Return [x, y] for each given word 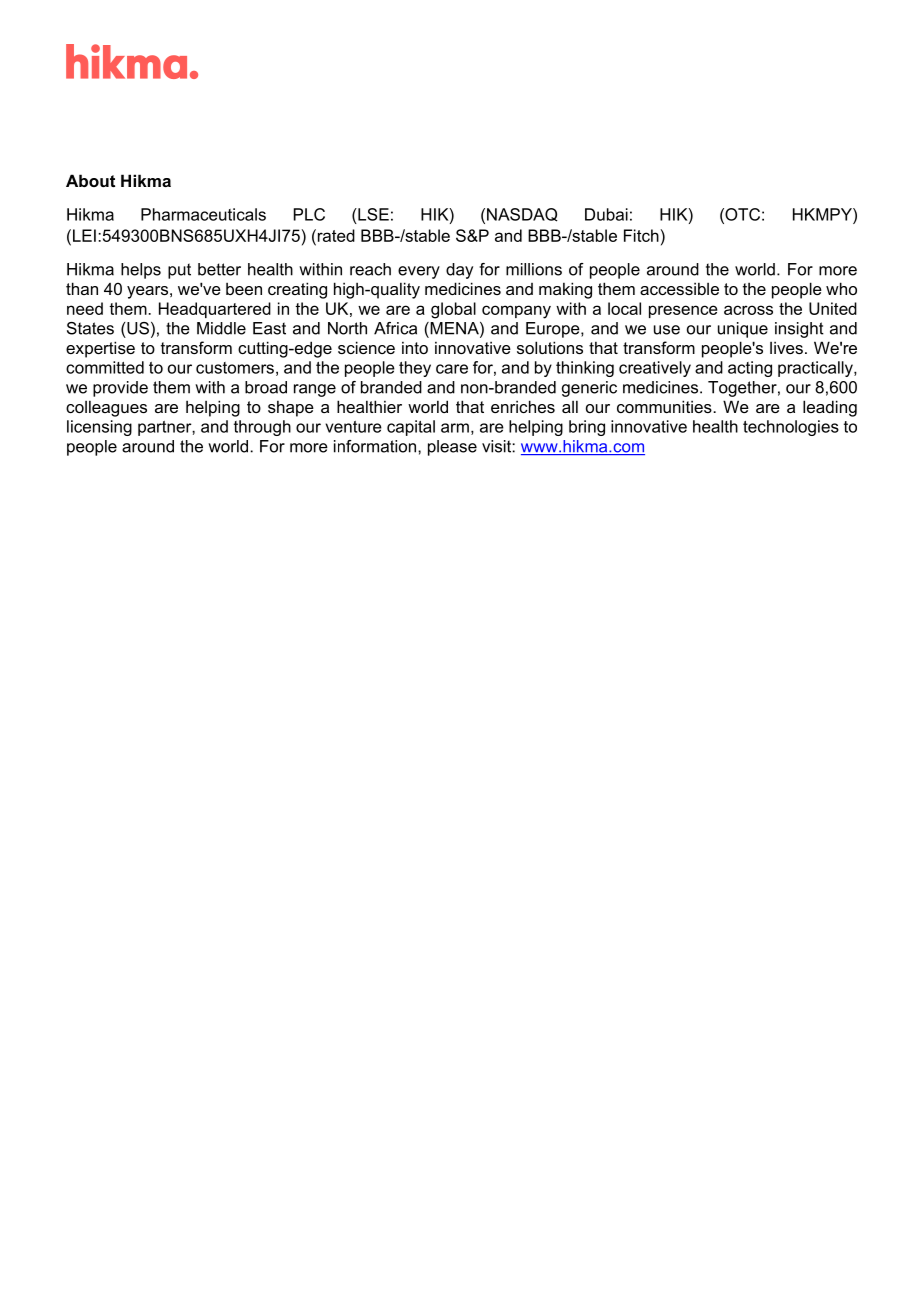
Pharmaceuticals [203, 214]
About [90, 180]
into [415, 347]
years [147, 292]
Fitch [641, 235]
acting [750, 369]
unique [743, 330]
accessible [679, 288]
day [459, 271]
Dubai [606, 214]
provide [120, 389]
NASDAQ [522, 215]
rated [335, 235]
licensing [99, 428]
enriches [523, 406]
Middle [221, 328]
